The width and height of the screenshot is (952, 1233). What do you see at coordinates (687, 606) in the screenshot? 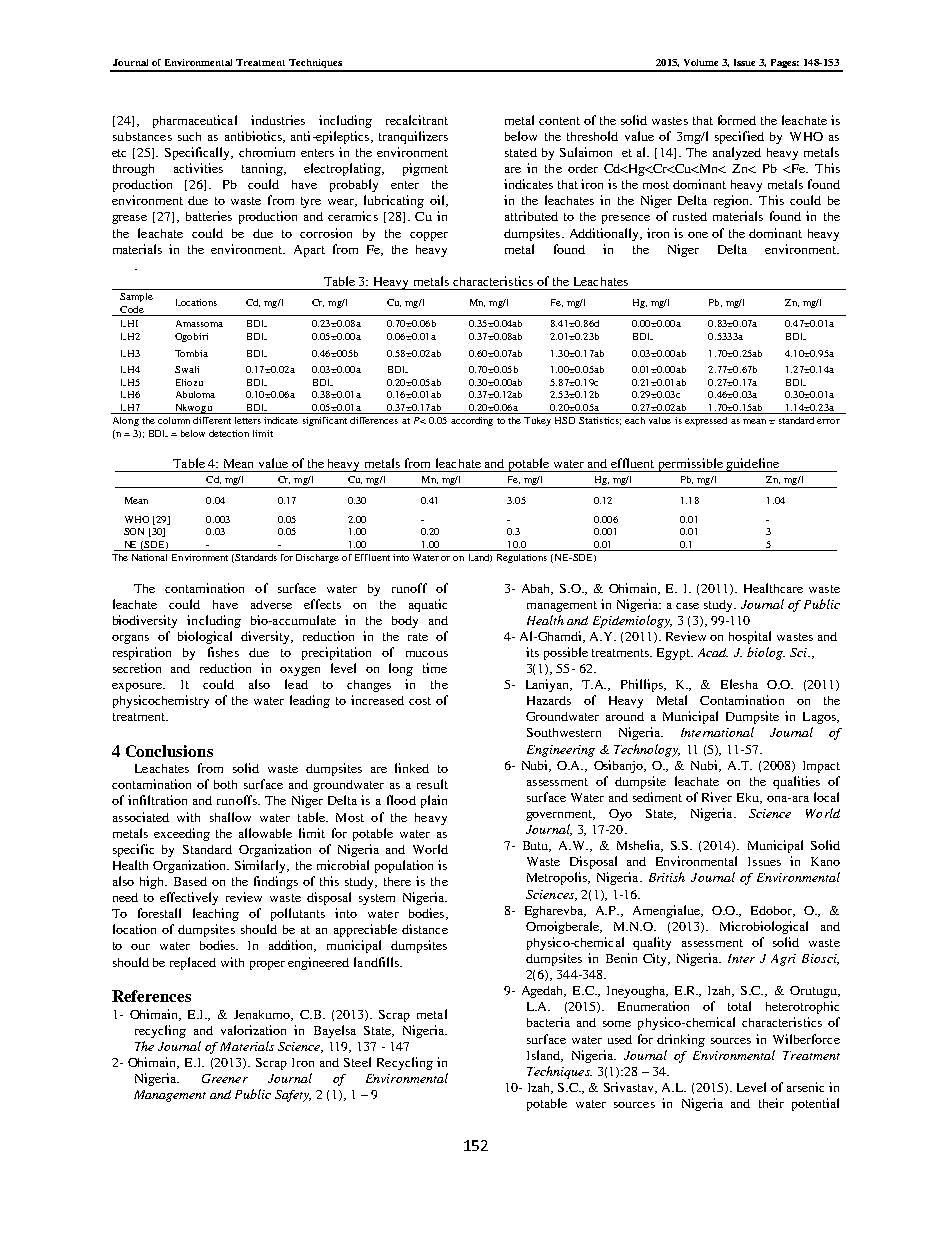
I see `case` at bounding box center [687, 606].
